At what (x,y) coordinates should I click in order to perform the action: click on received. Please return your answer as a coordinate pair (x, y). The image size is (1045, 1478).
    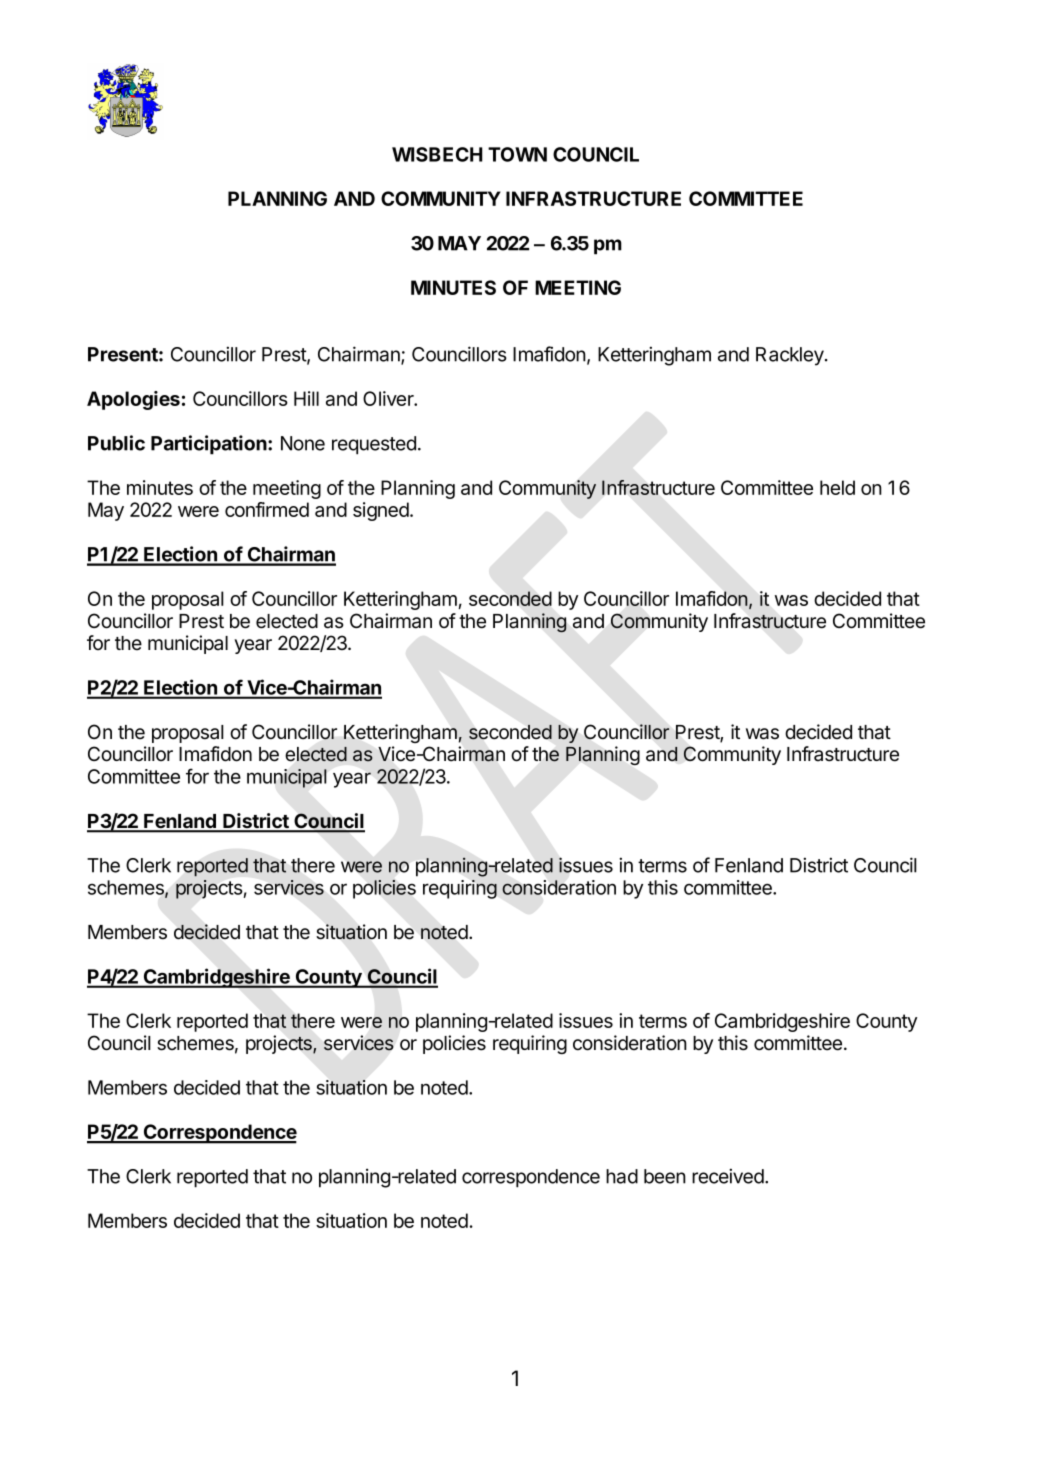
    Looking at the image, I should click on (728, 1176).
